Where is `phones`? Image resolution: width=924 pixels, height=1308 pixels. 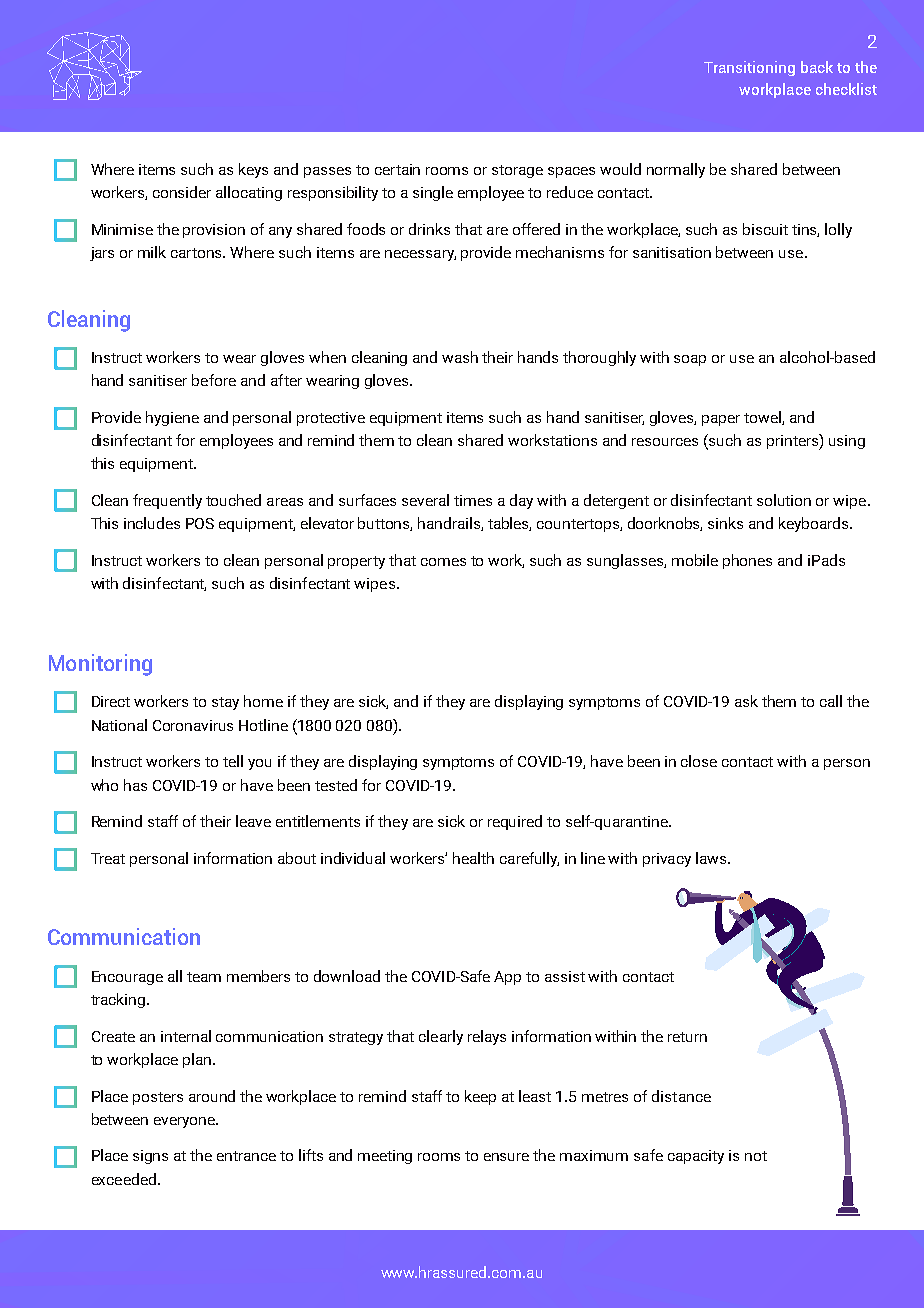 phones is located at coordinates (747, 561).
